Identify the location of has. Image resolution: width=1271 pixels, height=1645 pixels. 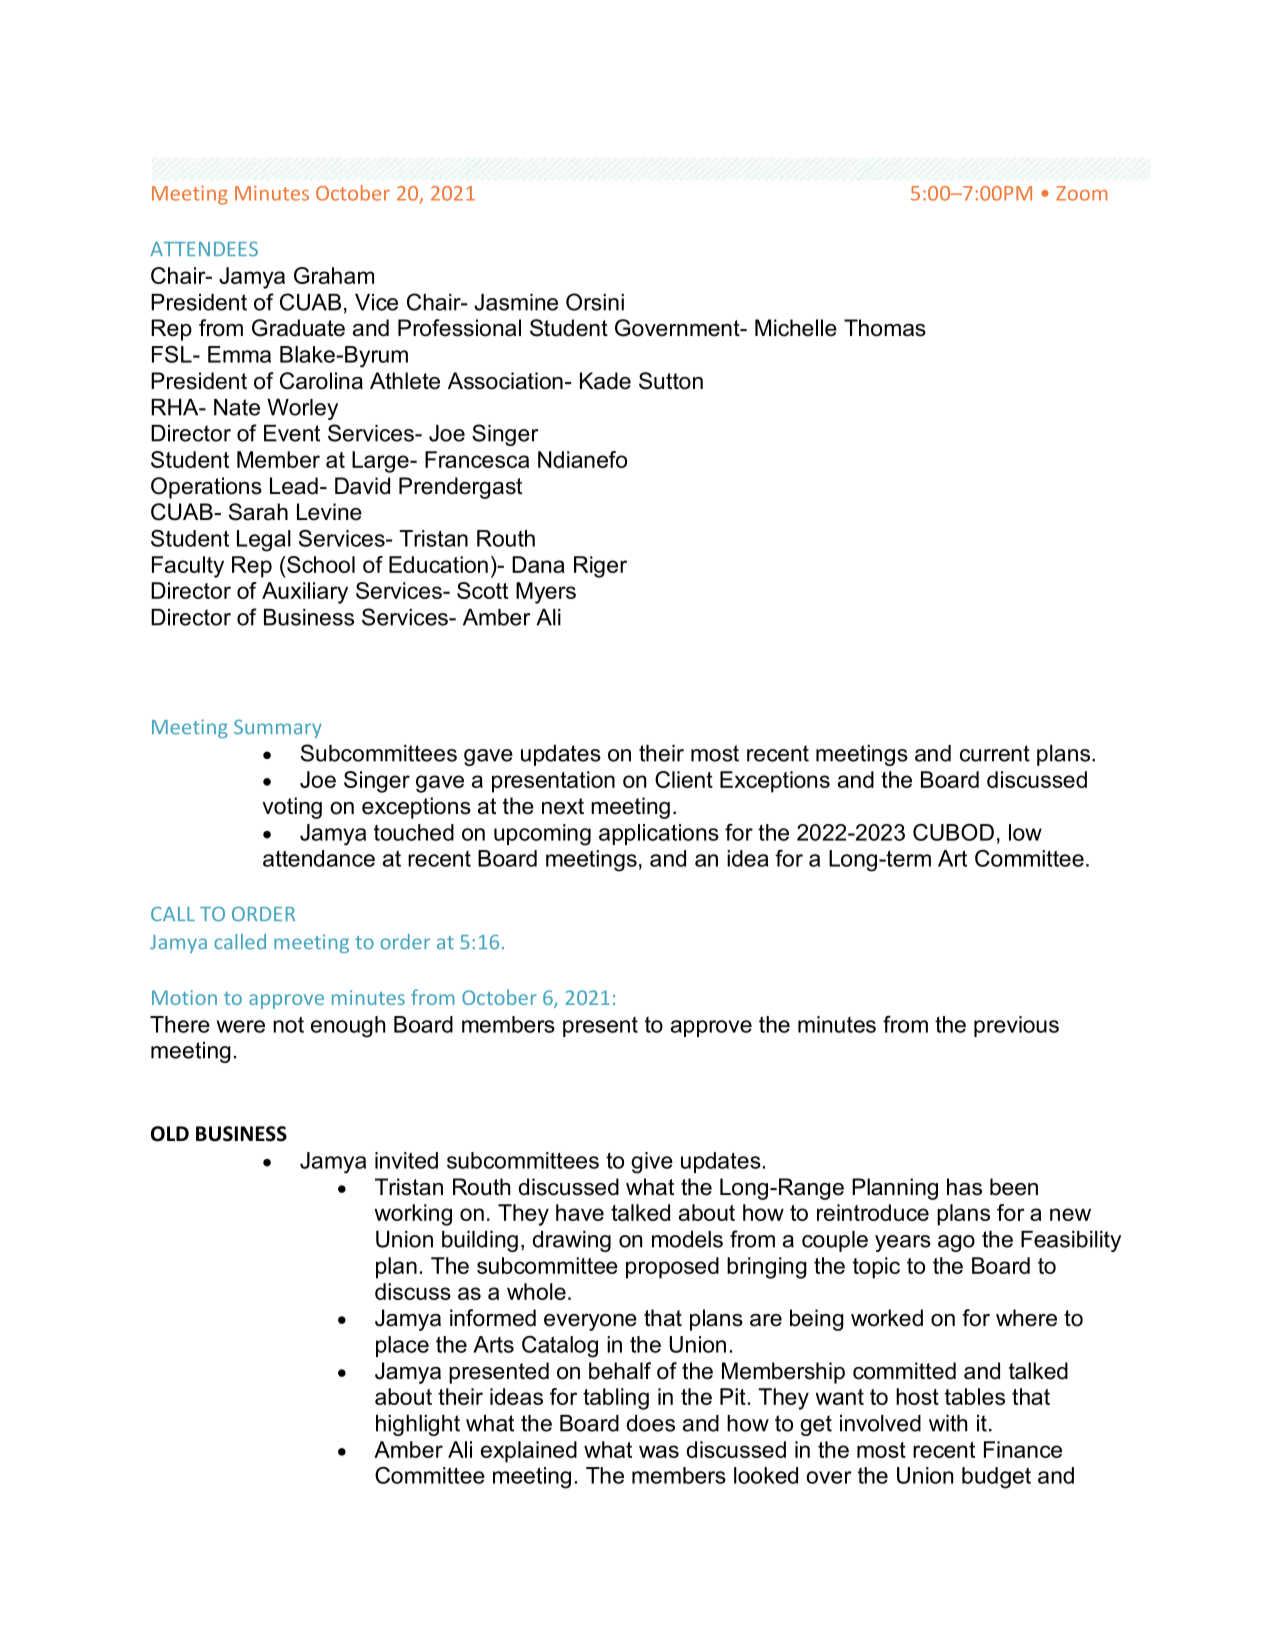
(964, 1187).
